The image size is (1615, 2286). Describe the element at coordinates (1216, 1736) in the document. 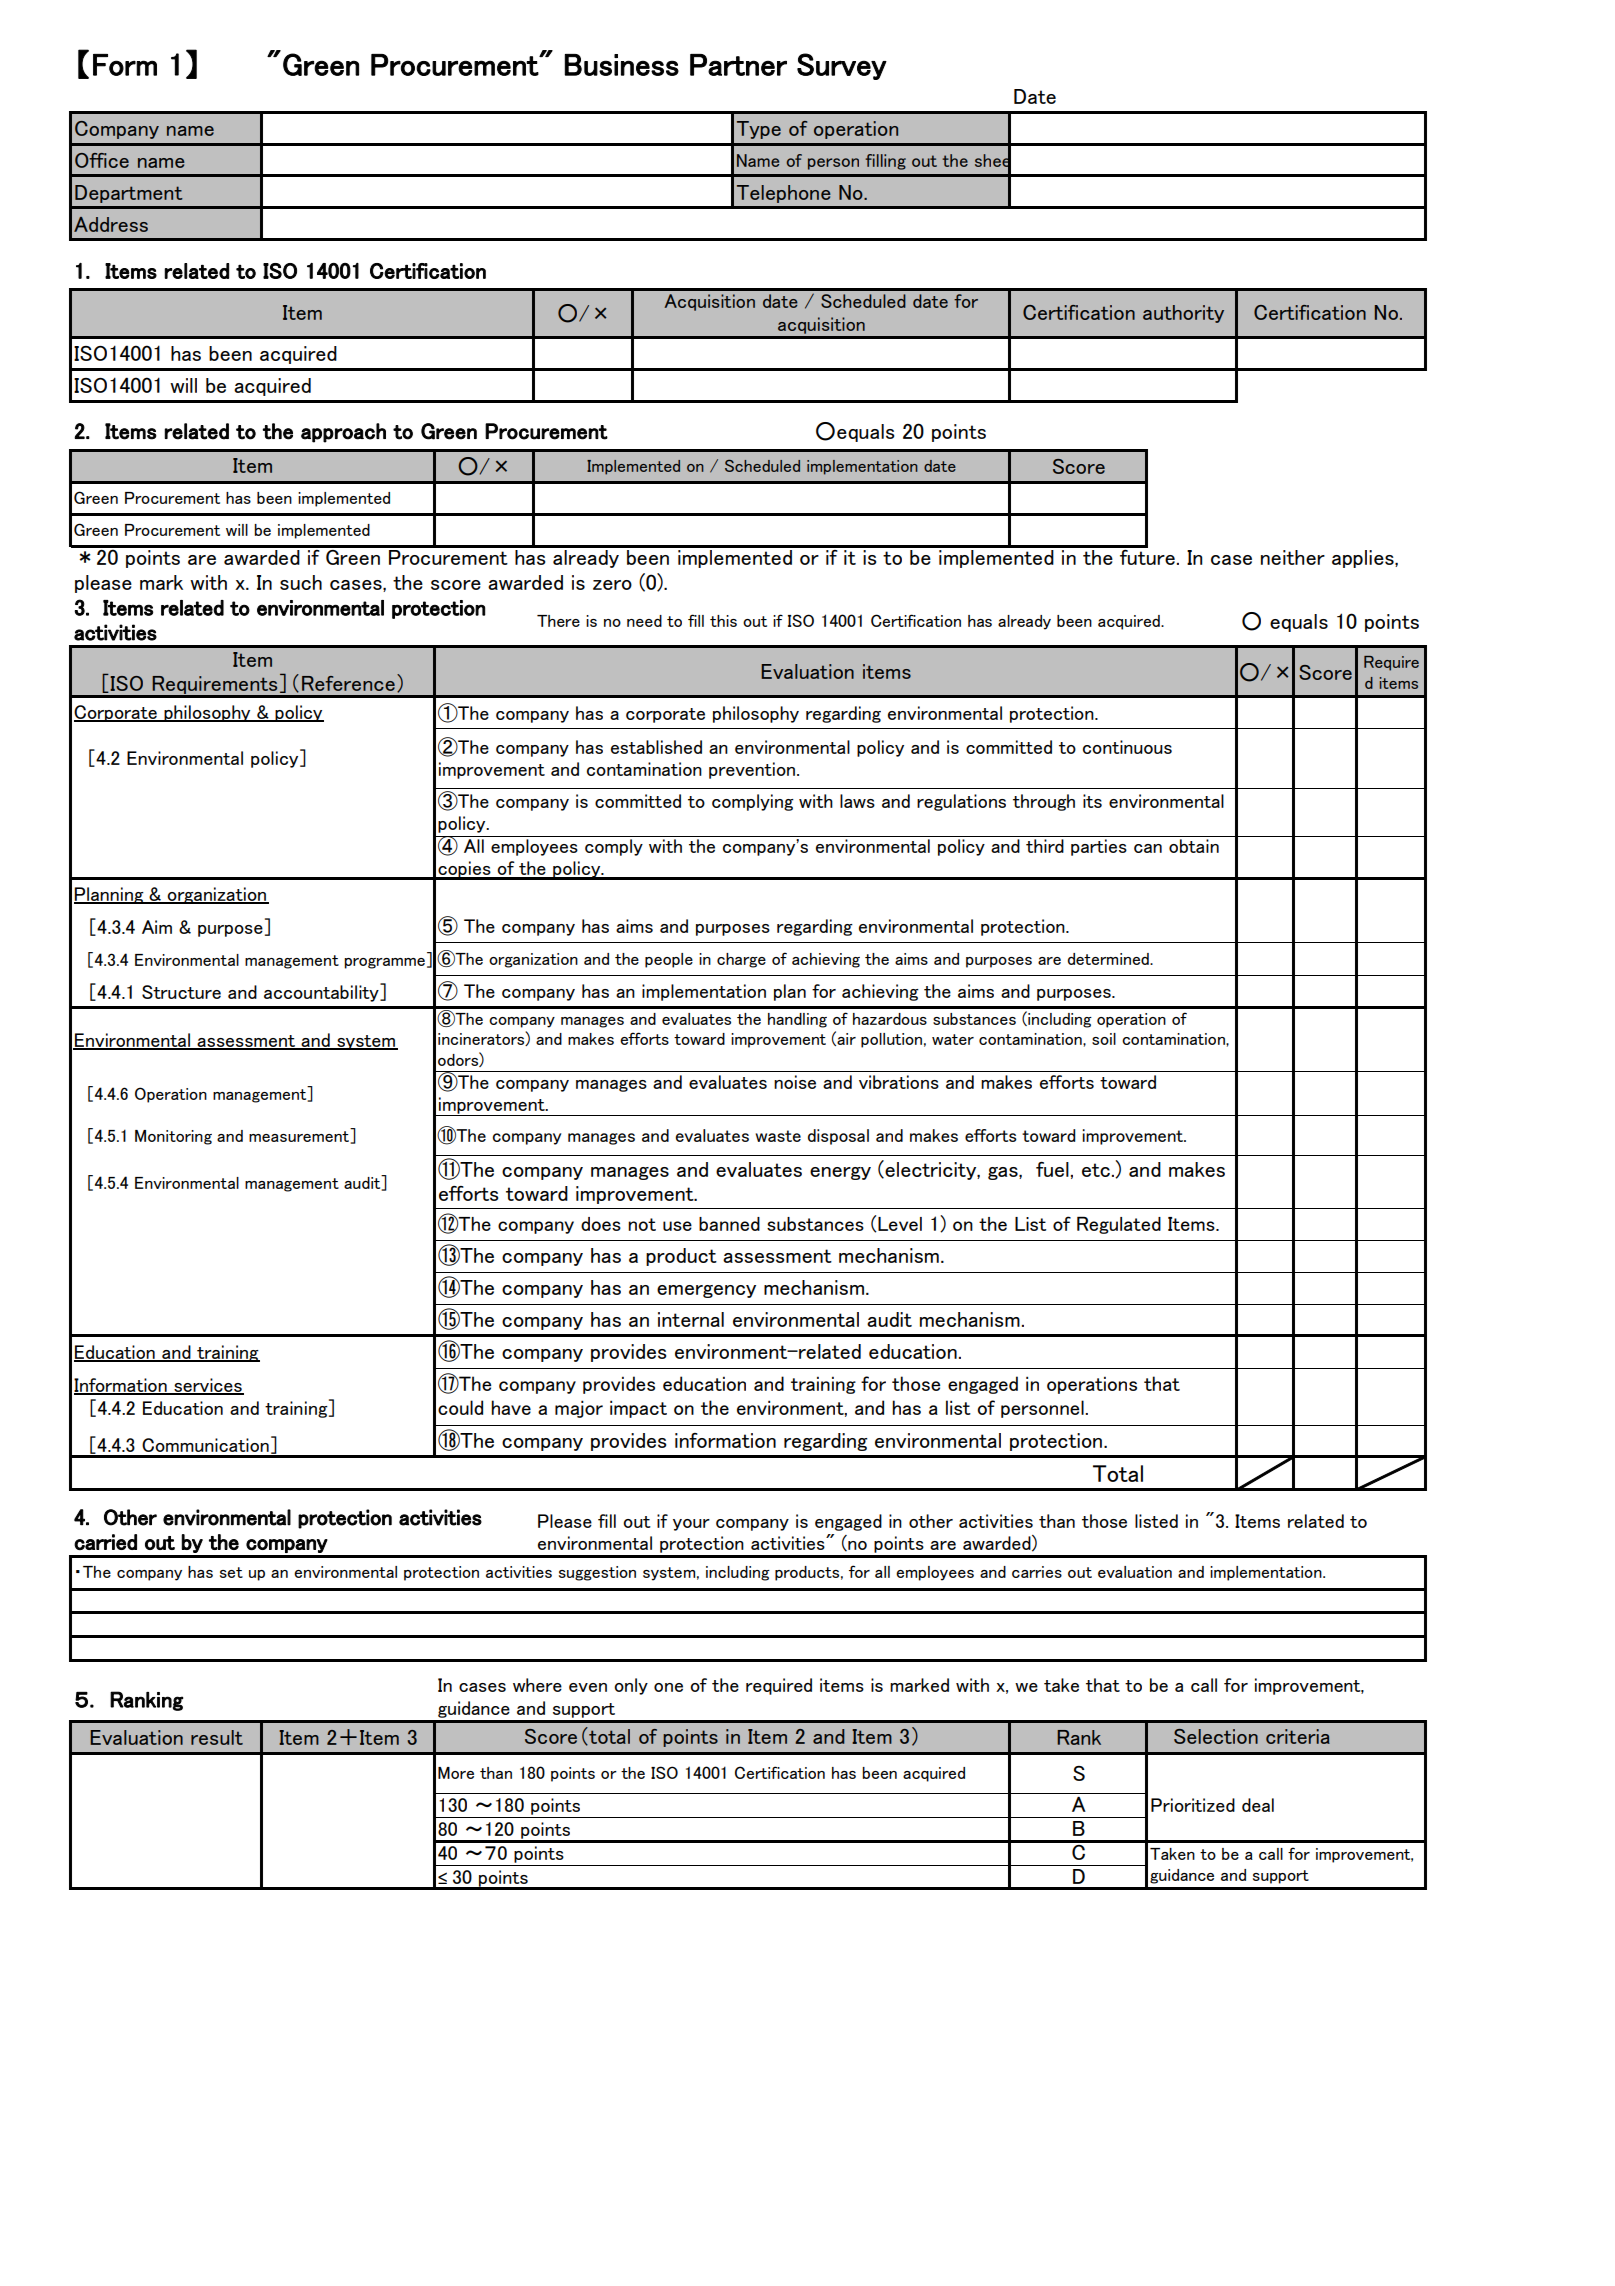

I see `Selection` at that location.
